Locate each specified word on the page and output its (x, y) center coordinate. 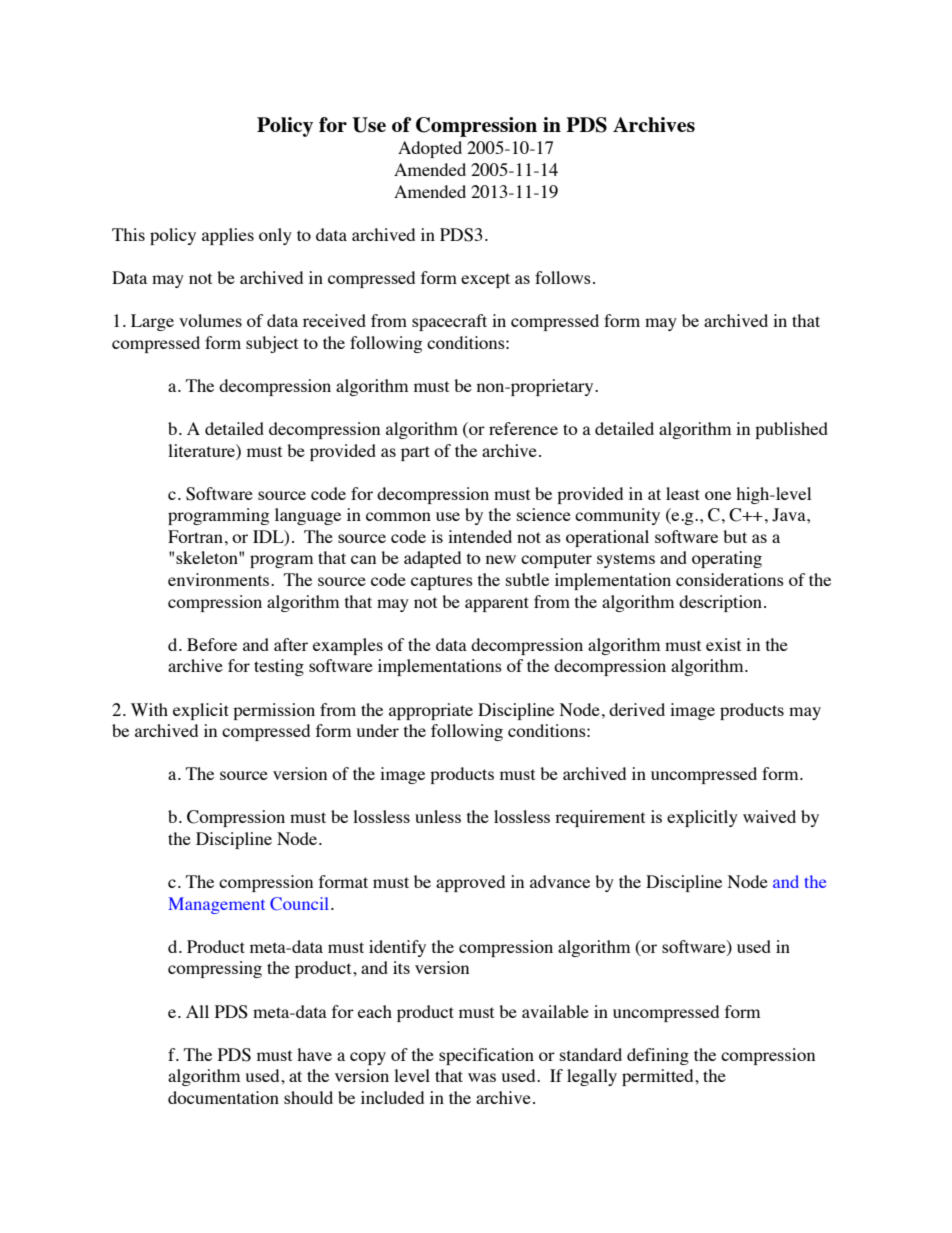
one (718, 495)
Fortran (195, 536)
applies (228, 236)
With (149, 709)
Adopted (430, 149)
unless (438, 816)
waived (769, 816)
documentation (223, 1097)
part (415, 453)
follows (563, 277)
